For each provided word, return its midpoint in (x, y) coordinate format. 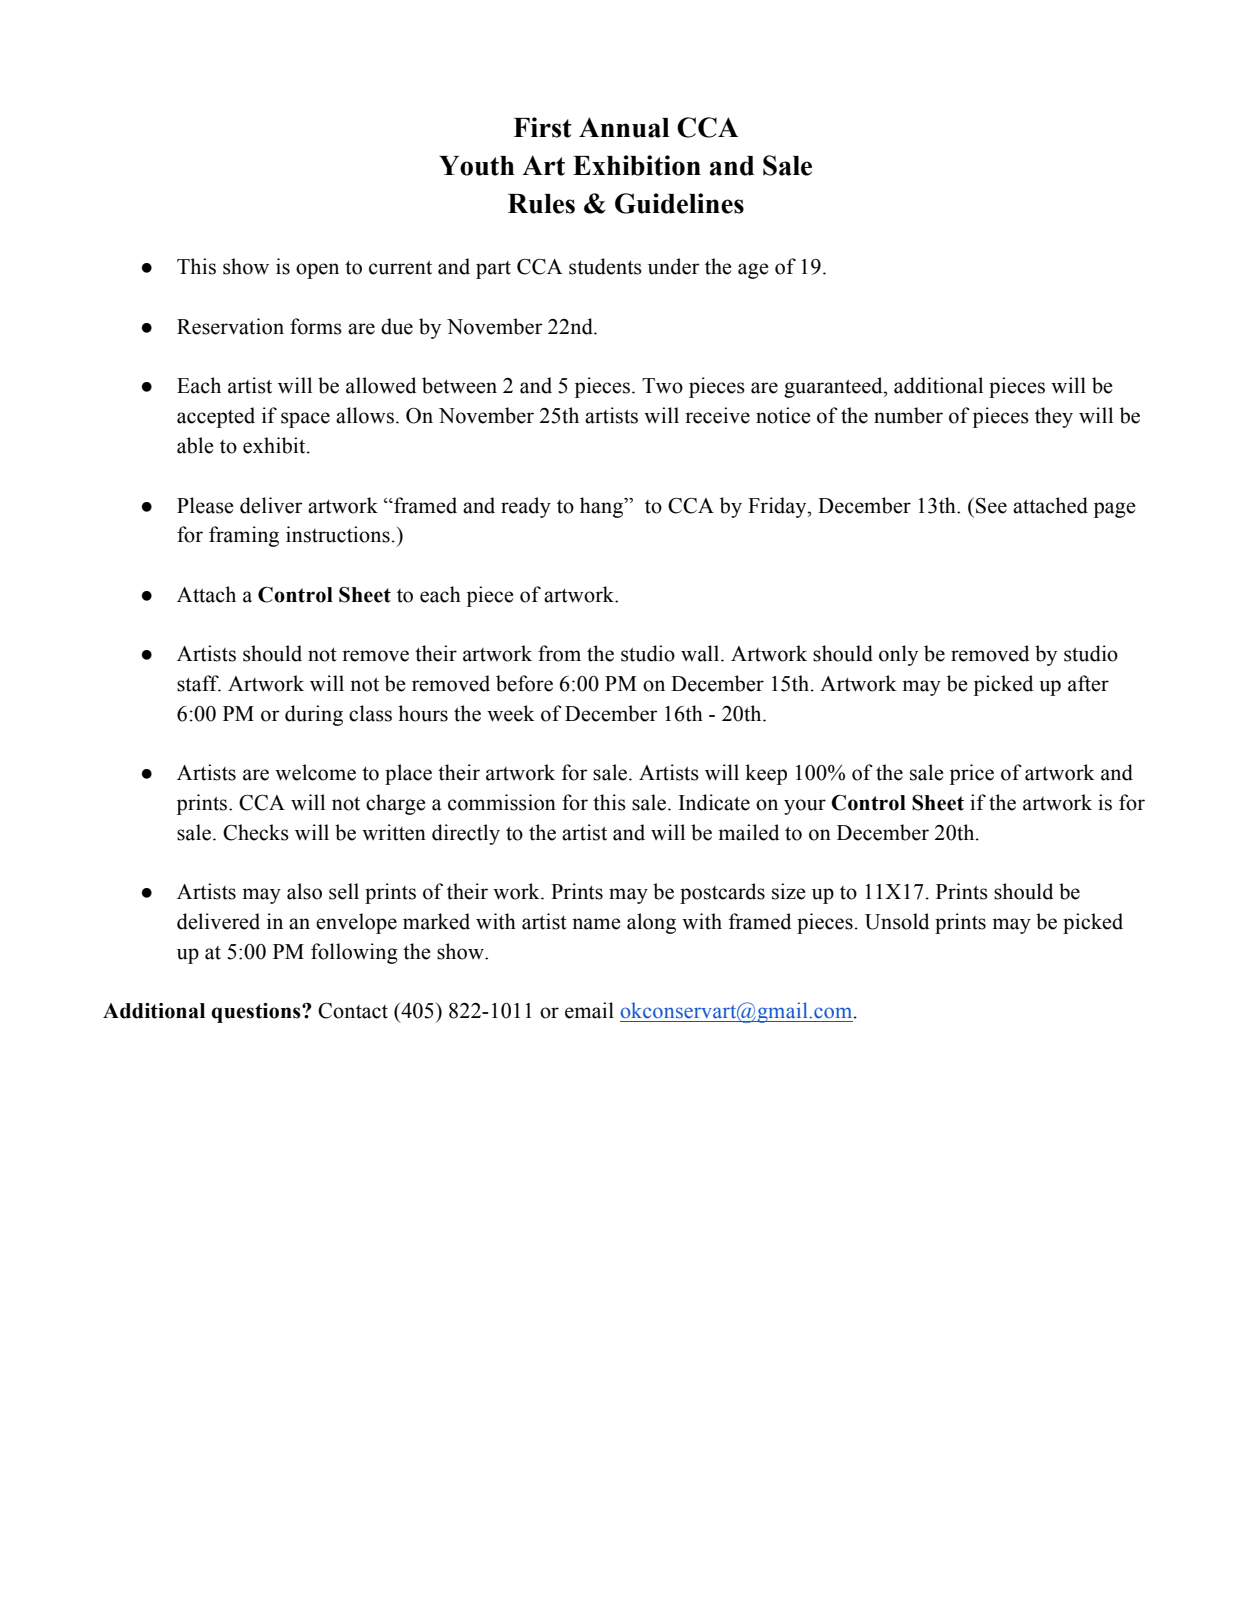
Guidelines (679, 203)
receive (717, 415)
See (991, 506)
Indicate (714, 802)
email (589, 1010)
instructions (338, 534)
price (972, 774)
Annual (624, 127)
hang (603, 507)
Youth (477, 166)
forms (316, 326)
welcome (315, 772)
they (1054, 417)
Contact (353, 1011)
